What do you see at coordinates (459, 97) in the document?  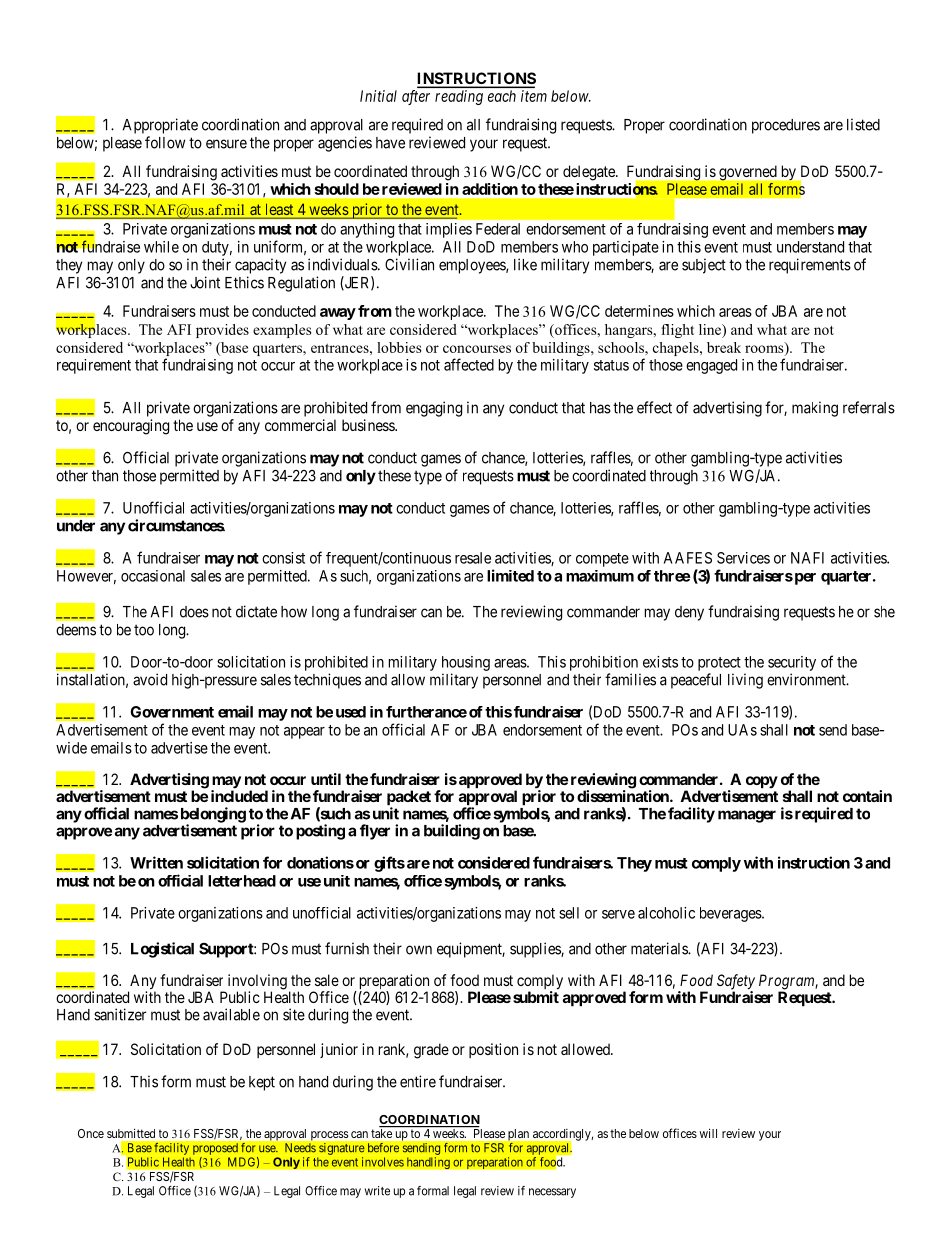 I see `reading` at bounding box center [459, 97].
